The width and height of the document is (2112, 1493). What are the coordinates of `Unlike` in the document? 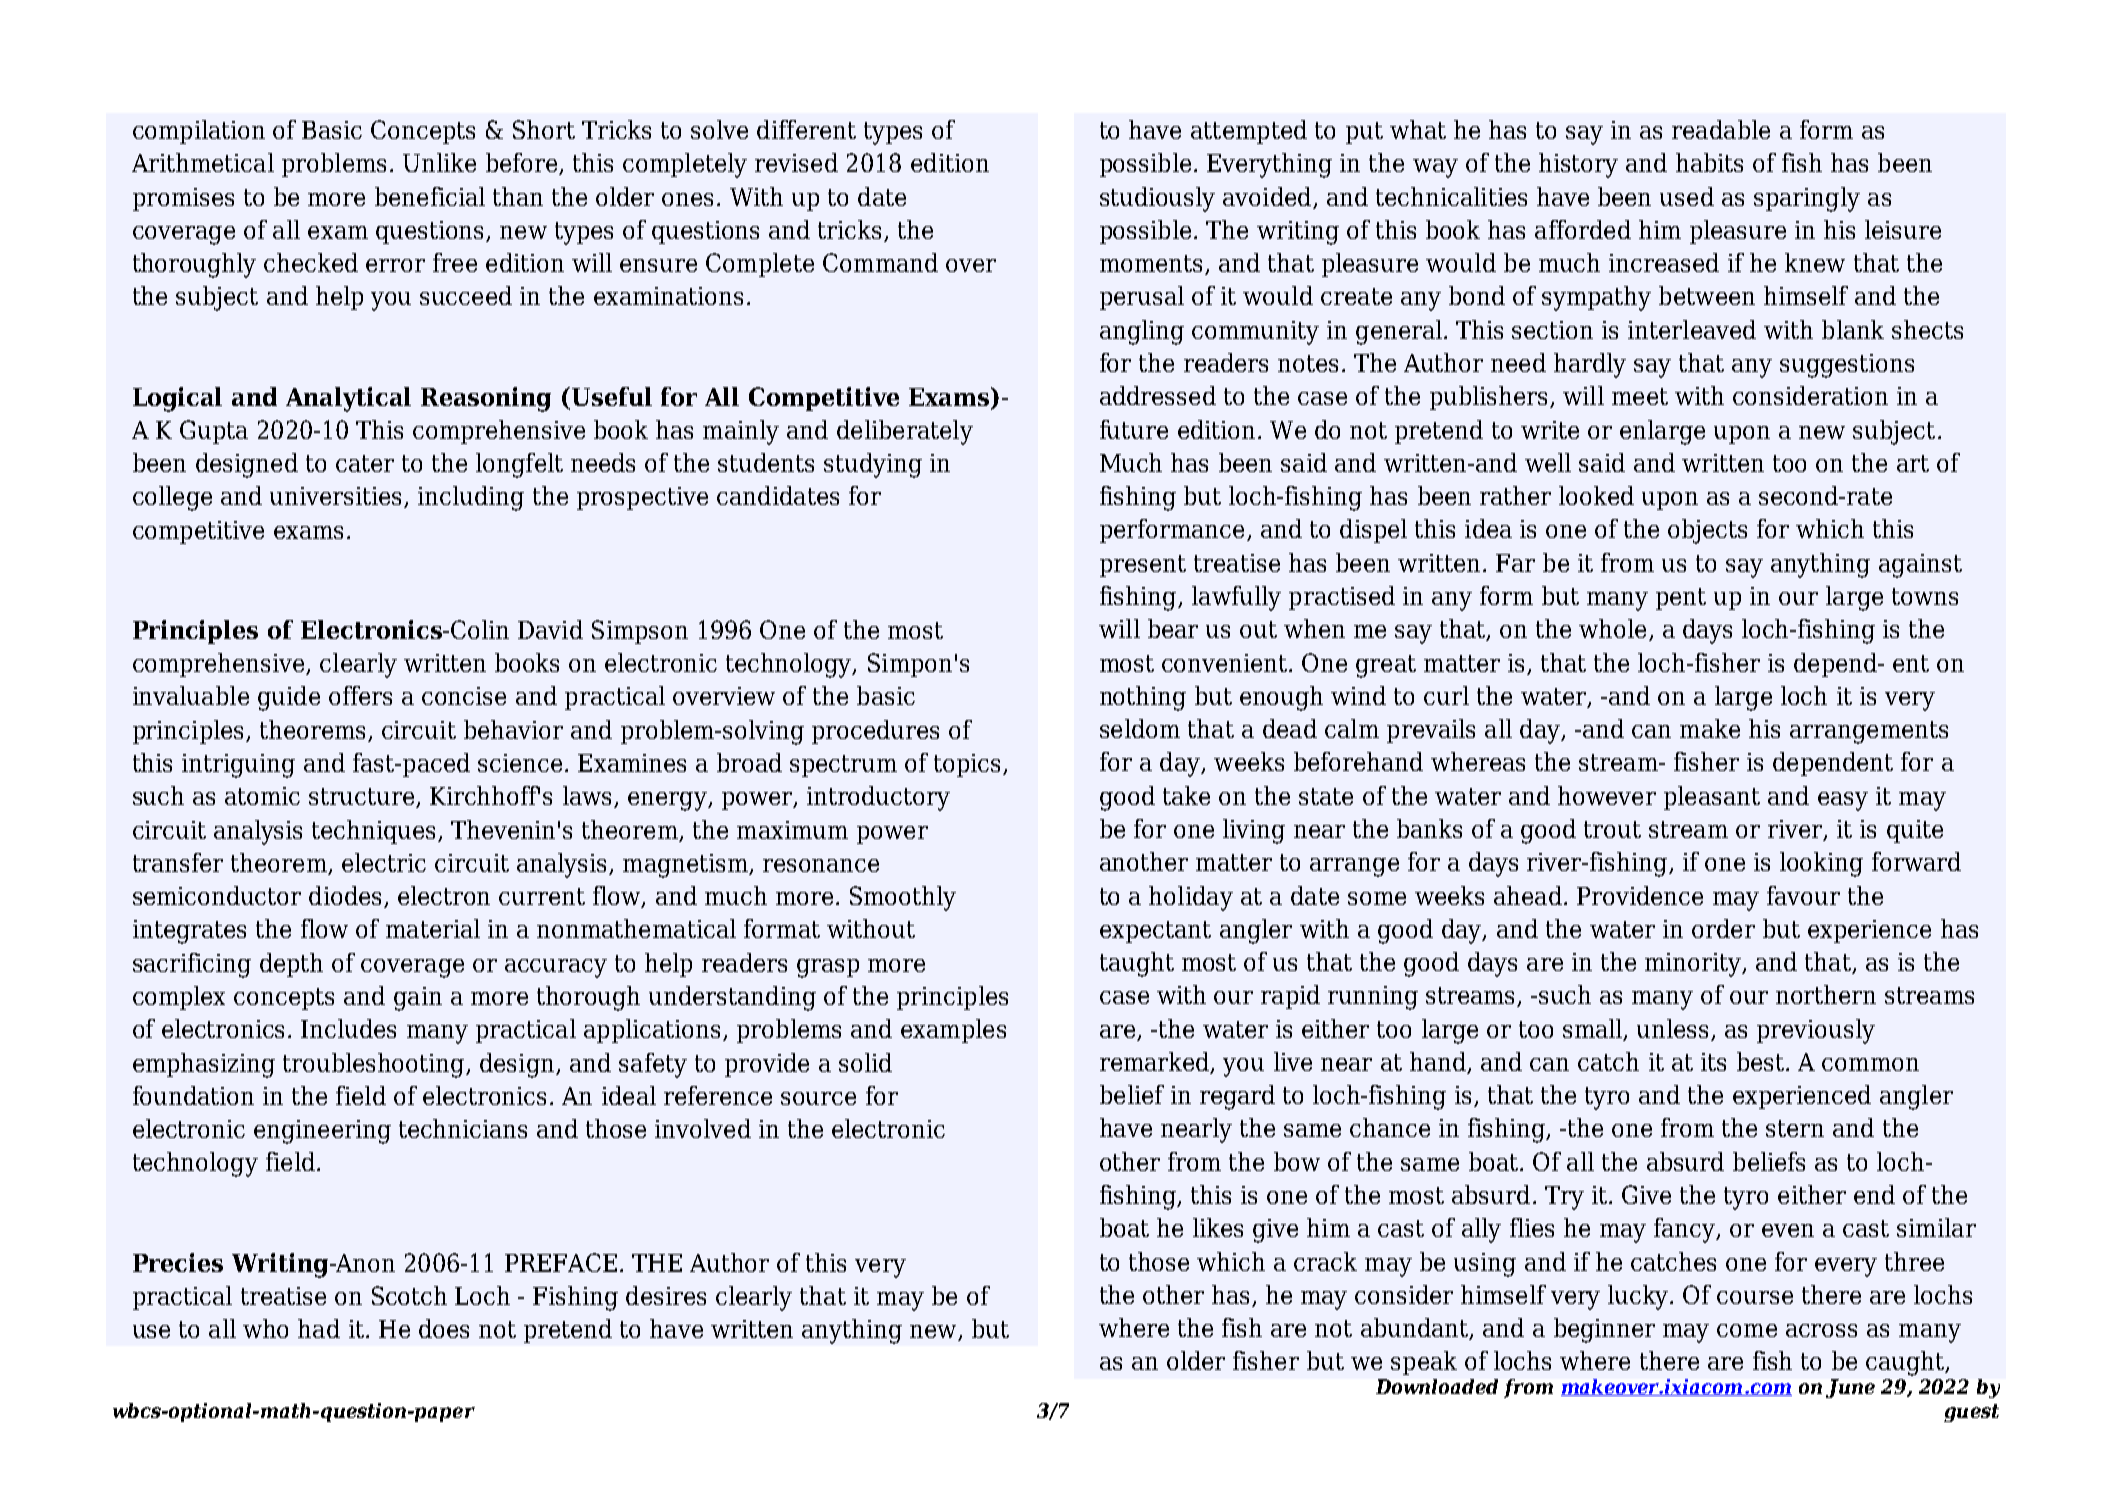 It's located at (439, 162).
